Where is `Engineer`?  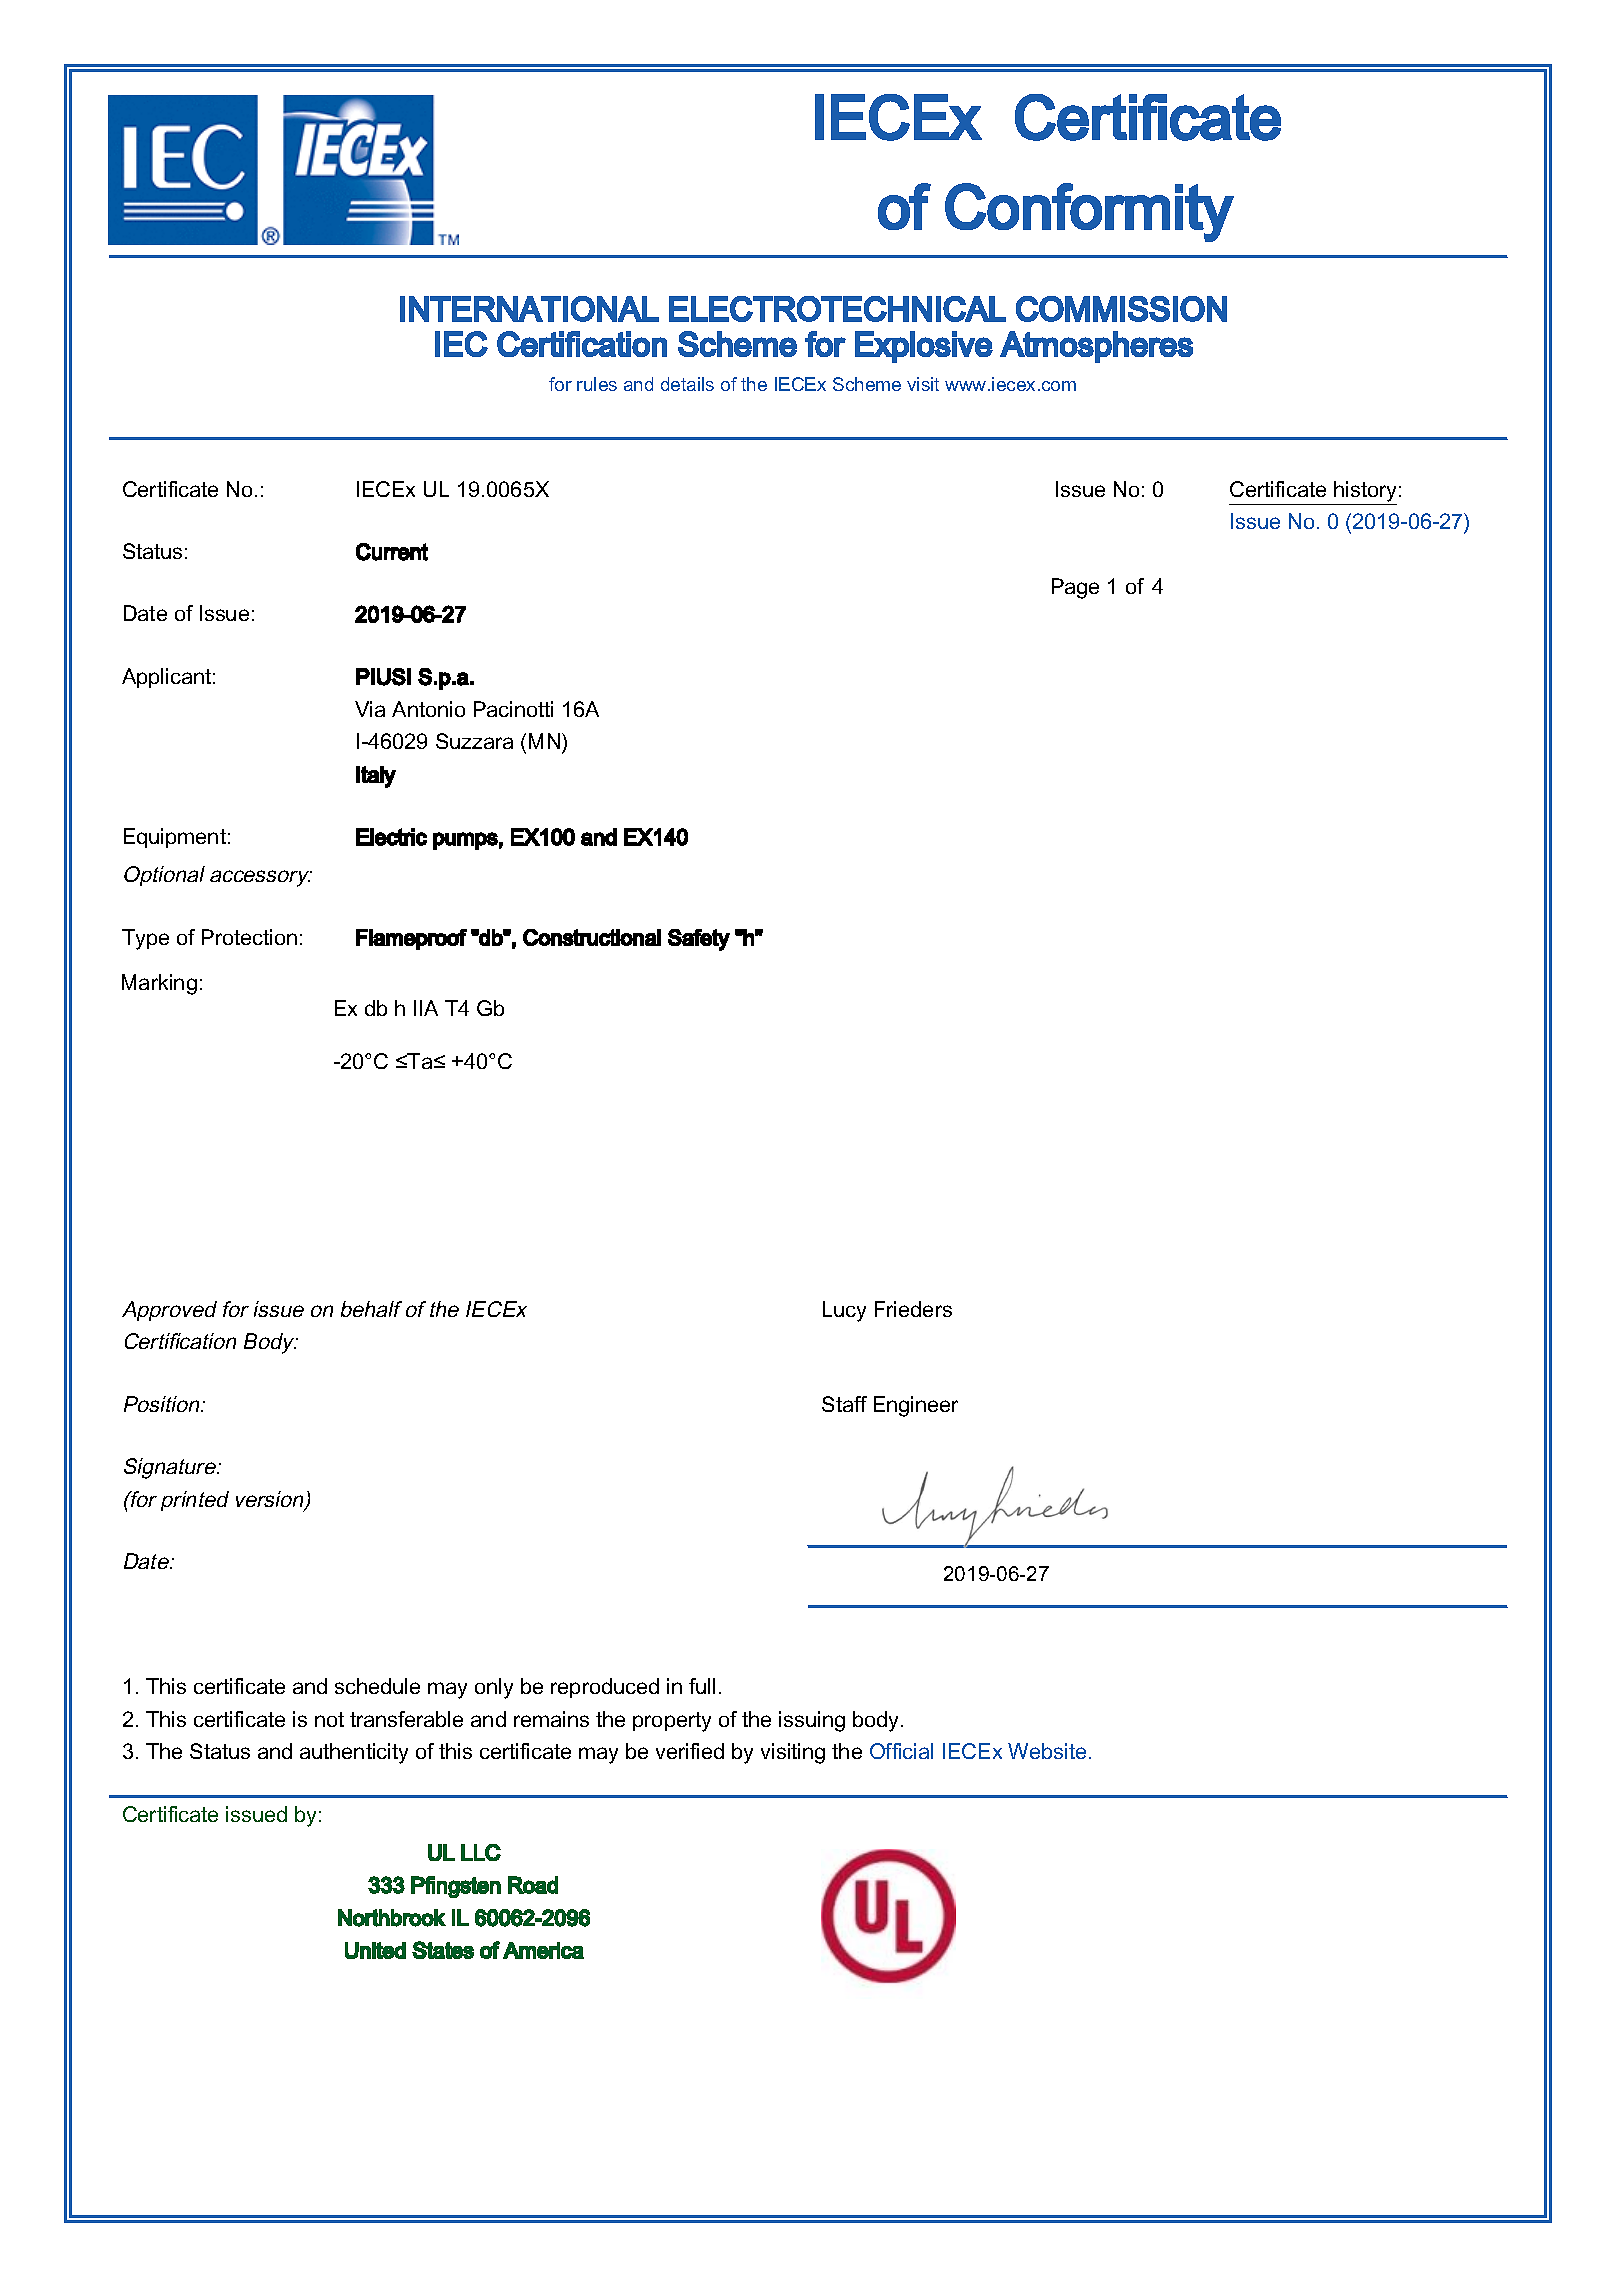
Engineer is located at coordinates (916, 1406).
